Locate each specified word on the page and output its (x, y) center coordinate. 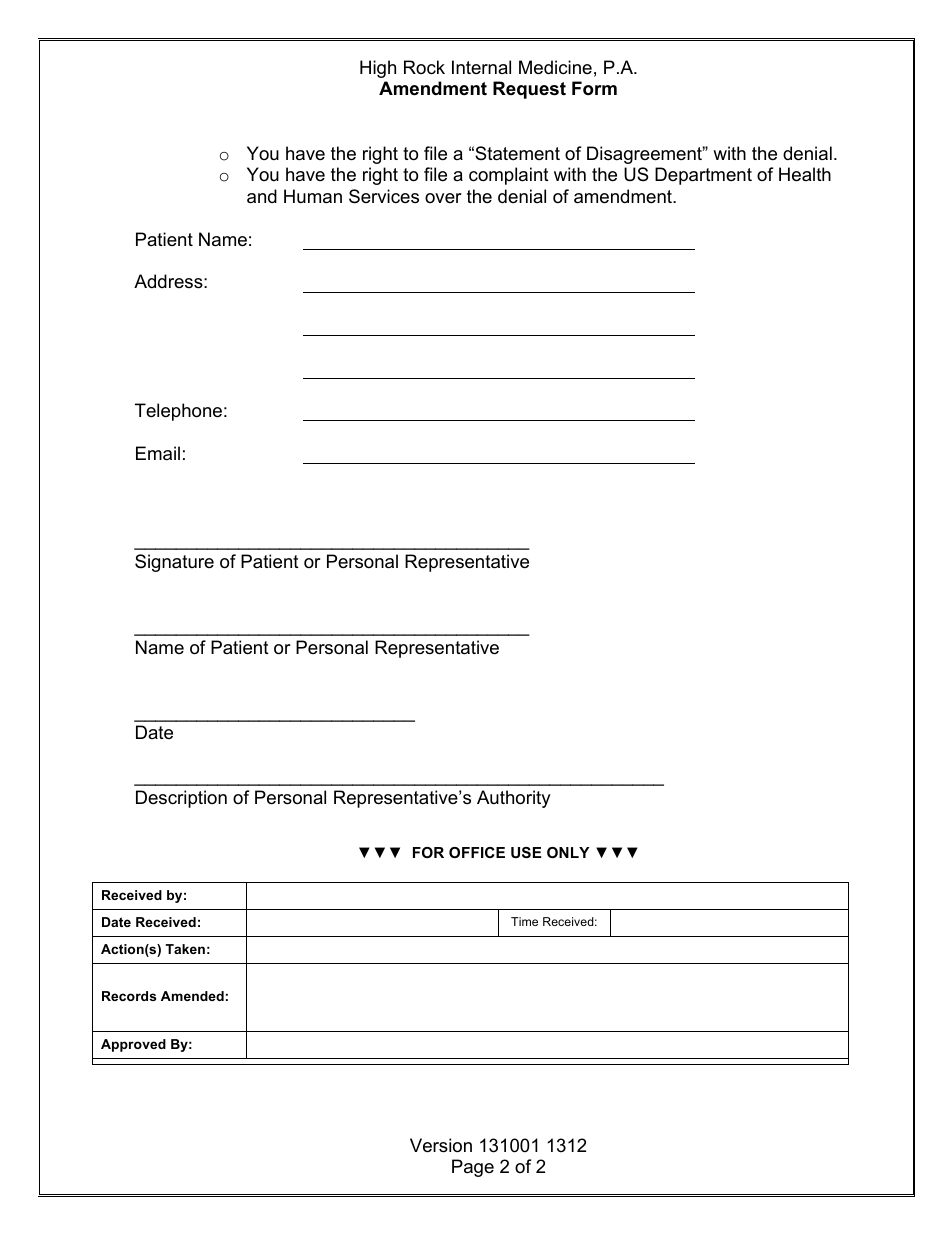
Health (805, 174)
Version (441, 1145)
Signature (174, 563)
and (262, 196)
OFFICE (477, 852)
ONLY (568, 852)
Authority (514, 799)
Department (703, 176)
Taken (185, 949)
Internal (481, 67)
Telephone (178, 412)
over (443, 198)
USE (526, 852)
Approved (133, 1045)
